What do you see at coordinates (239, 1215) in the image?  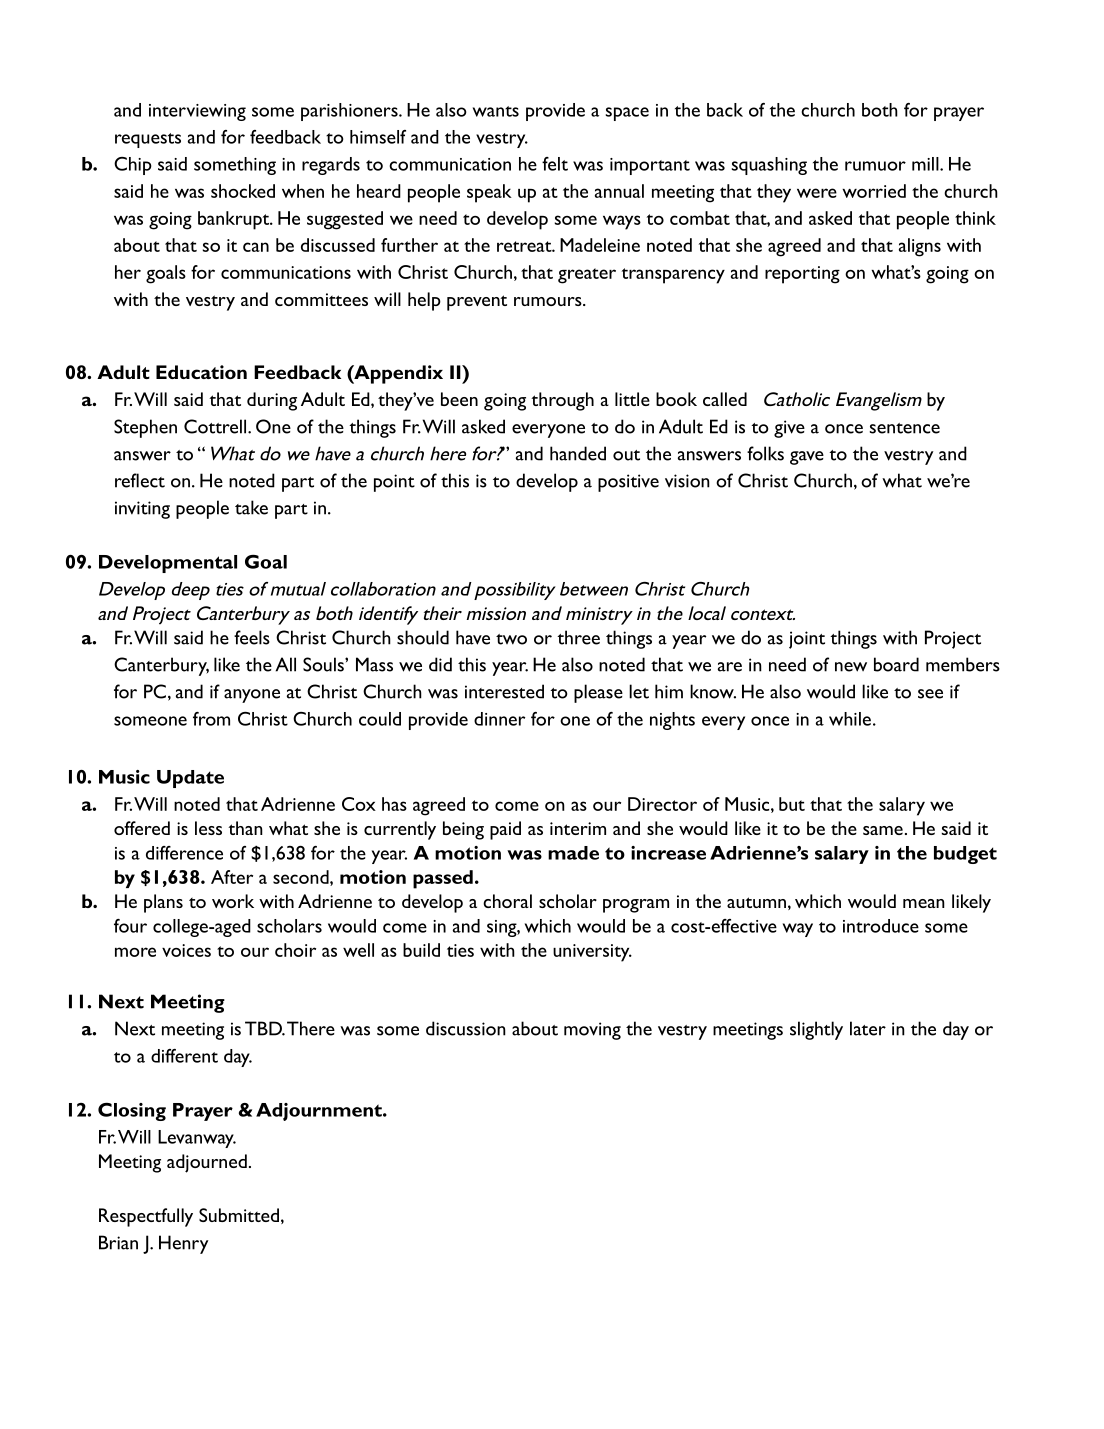 I see `Submitted` at bounding box center [239, 1215].
